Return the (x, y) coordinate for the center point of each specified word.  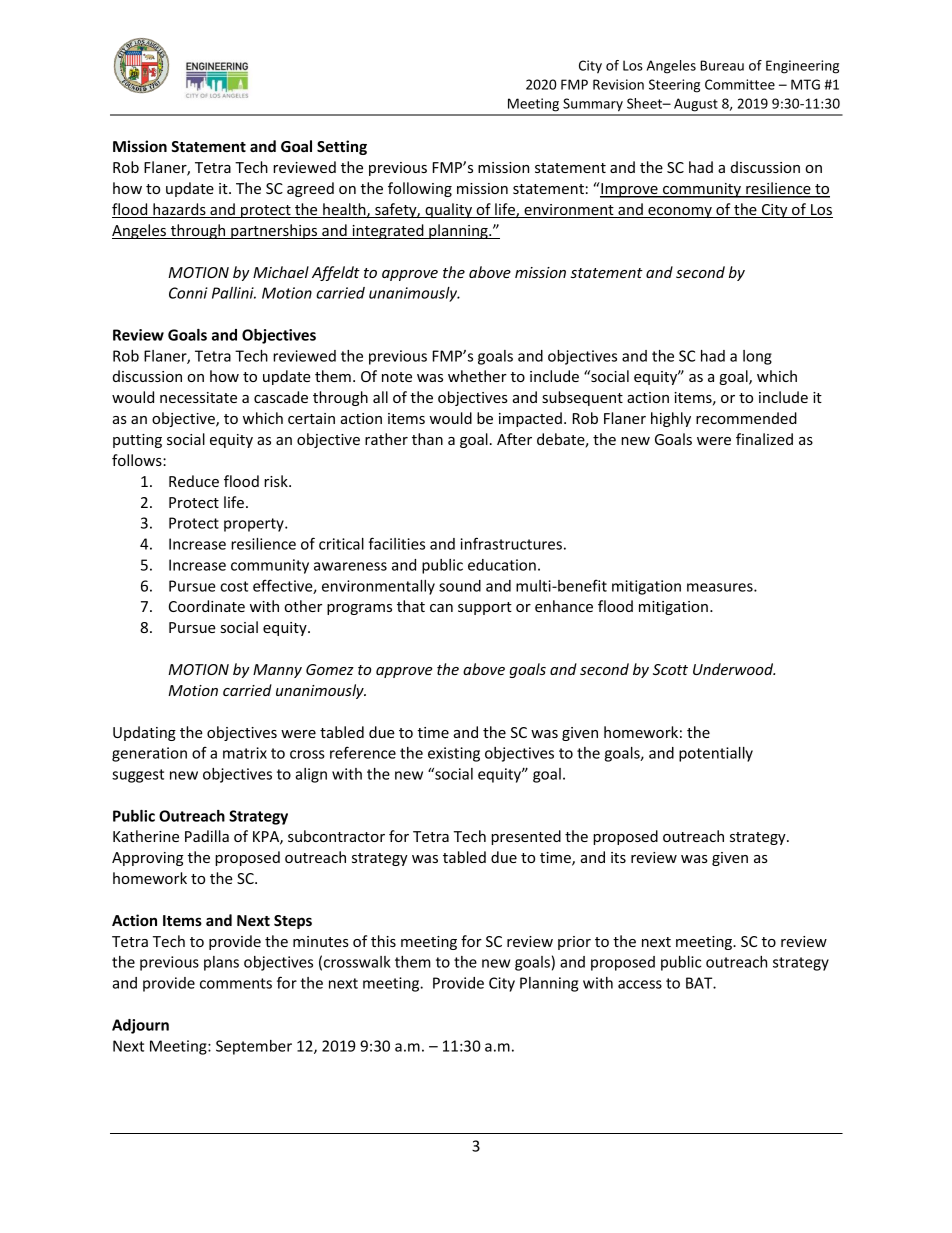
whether (477, 376)
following (420, 189)
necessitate (198, 397)
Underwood (734, 669)
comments (236, 983)
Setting (342, 147)
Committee (740, 84)
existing (454, 754)
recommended (746, 418)
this (383, 941)
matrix (245, 753)
